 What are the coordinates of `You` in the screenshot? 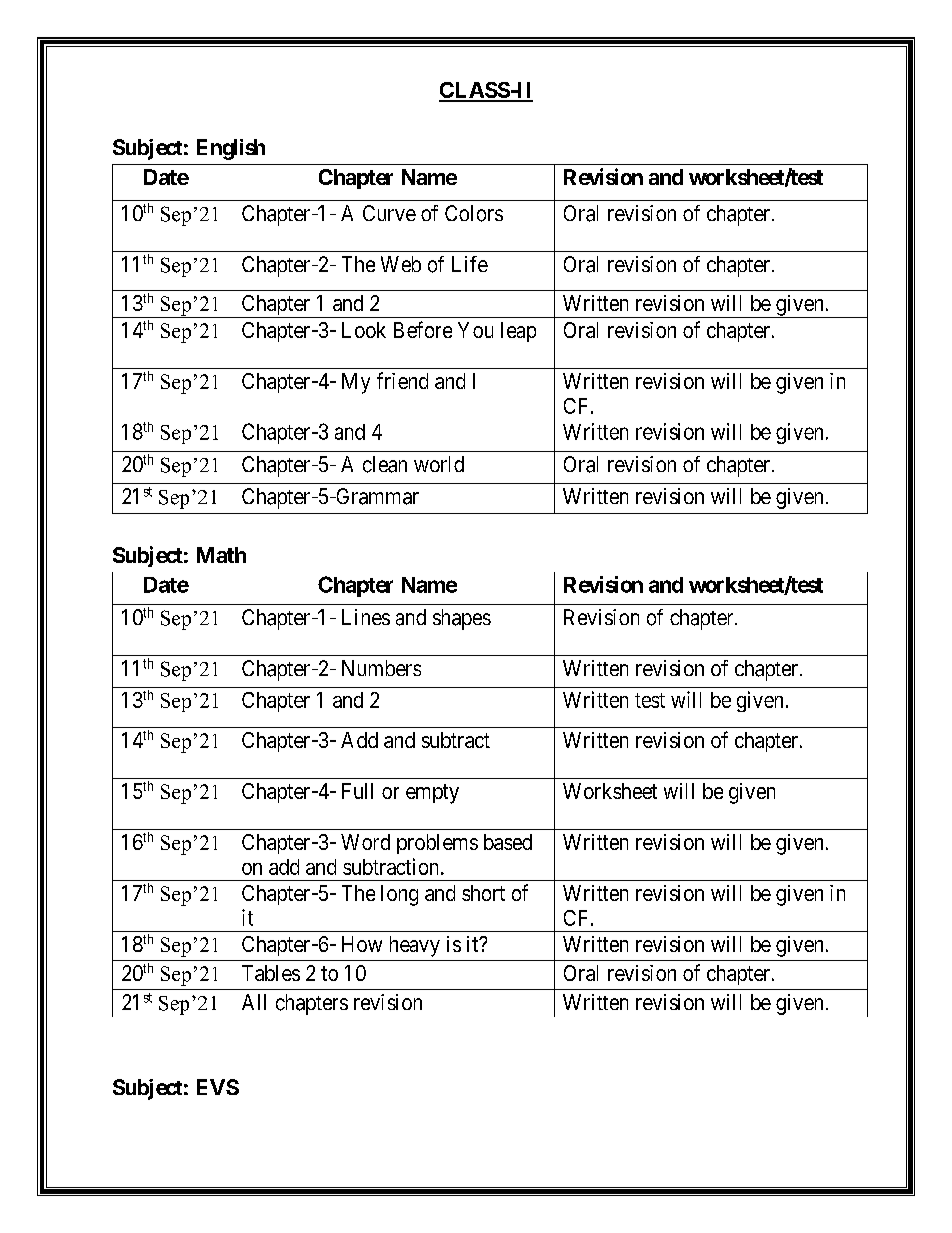 It's located at (475, 330).
